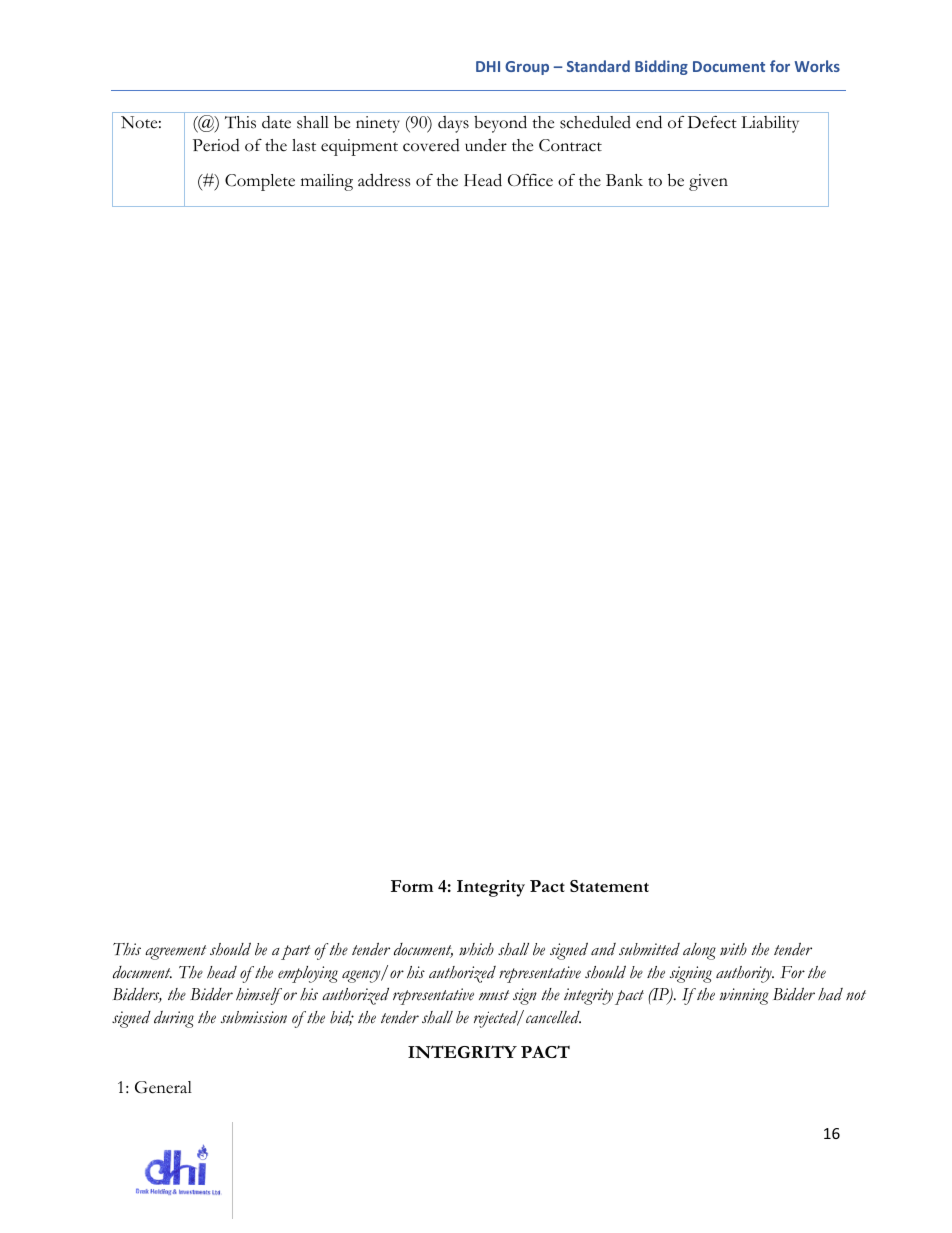 The height and width of the document is (1233, 952). What do you see at coordinates (500, 124) in the document?
I see `beyond` at bounding box center [500, 124].
